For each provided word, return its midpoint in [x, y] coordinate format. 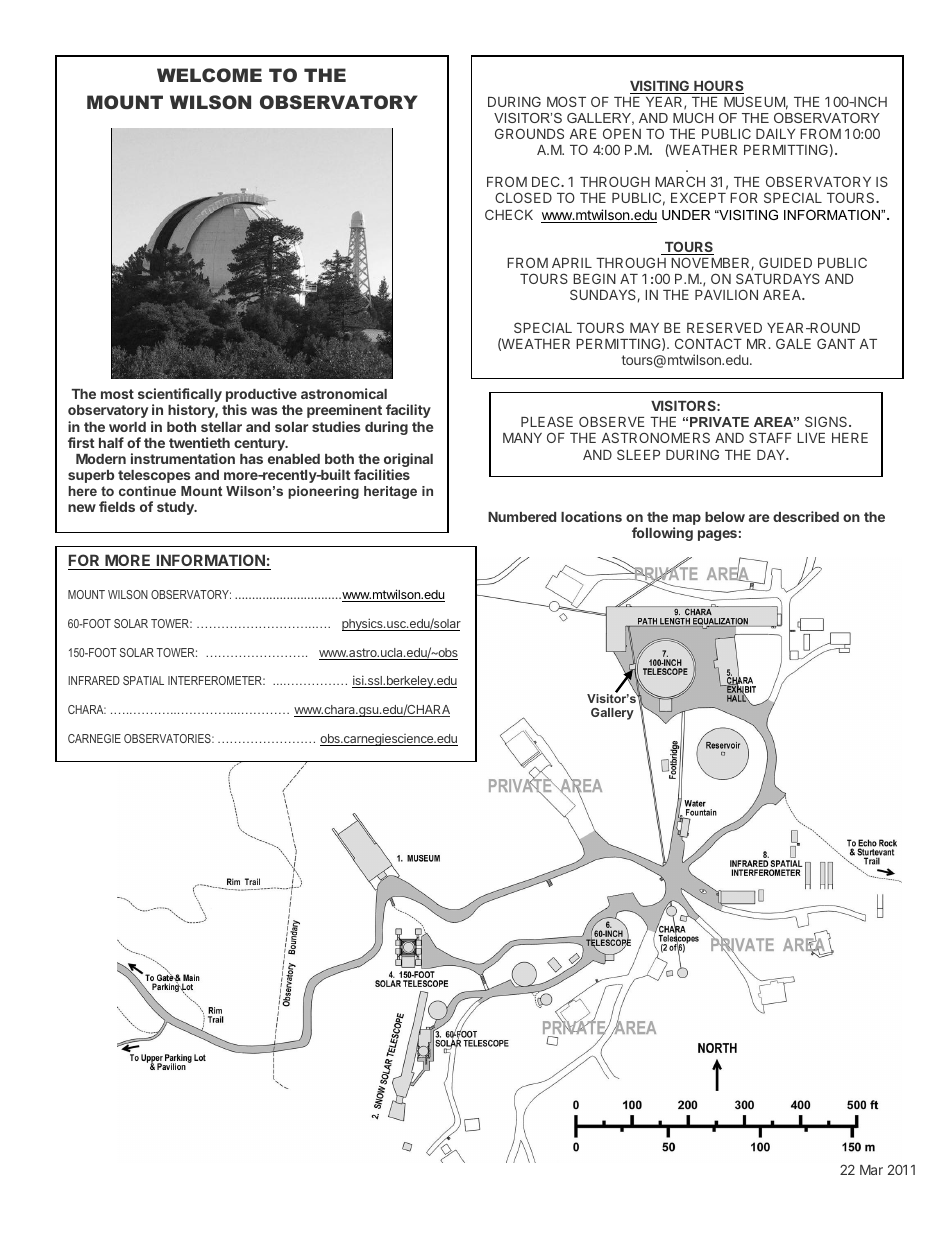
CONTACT [708, 343]
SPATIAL [143, 680]
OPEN [622, 133]
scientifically [180, 396]
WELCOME [209, 75]
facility [408, 411]
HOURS [718, 87]
